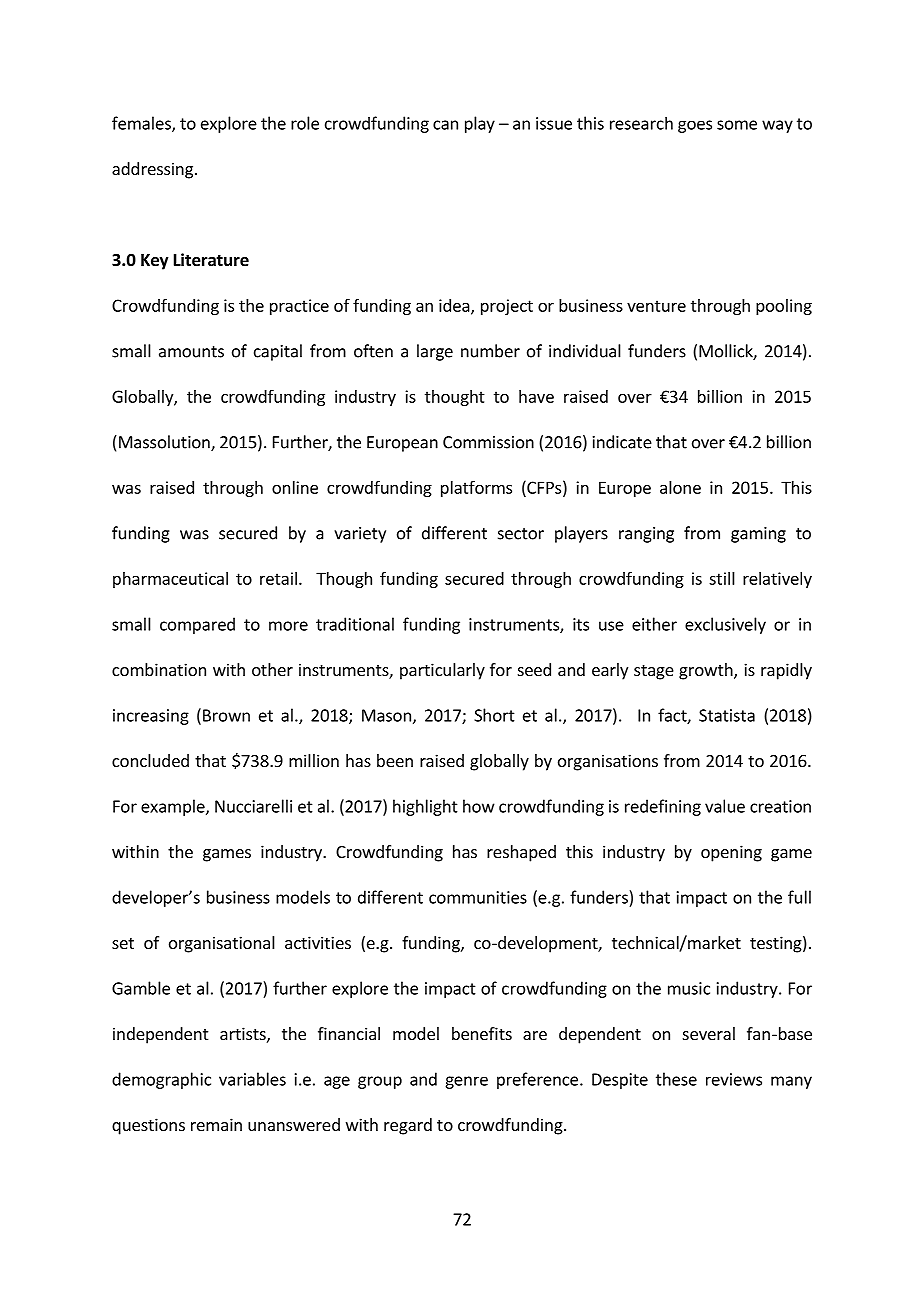 This screenshot has width=924, height=1308. What do you see at coordinates (295, 487) in the screenshot?
I see `online` at bounding box center [295, 487].
